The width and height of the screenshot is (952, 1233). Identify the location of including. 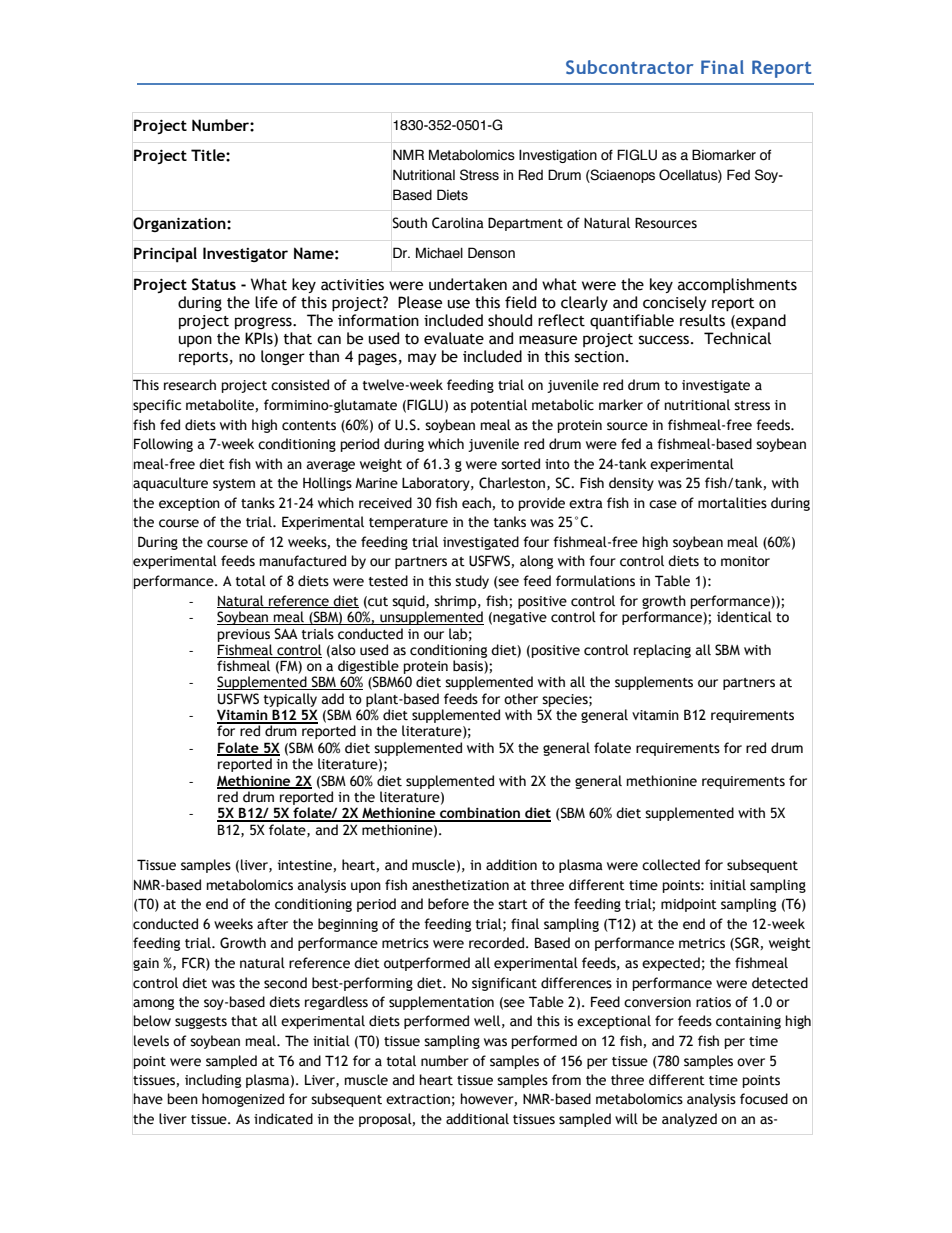
(213, 1081).
